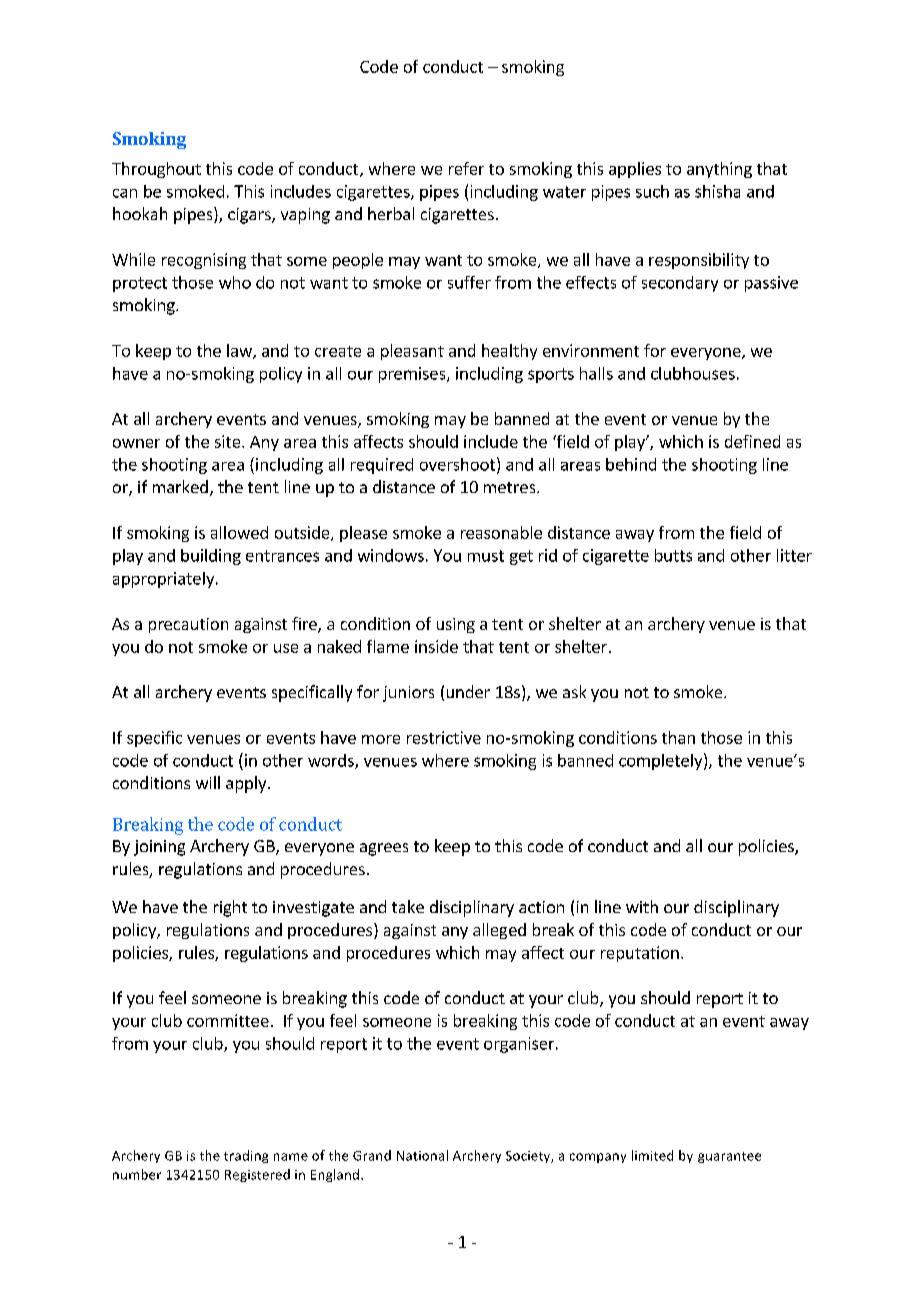  Describe the element at coordinates (642, 906) in the page. I see `with` at that location.
